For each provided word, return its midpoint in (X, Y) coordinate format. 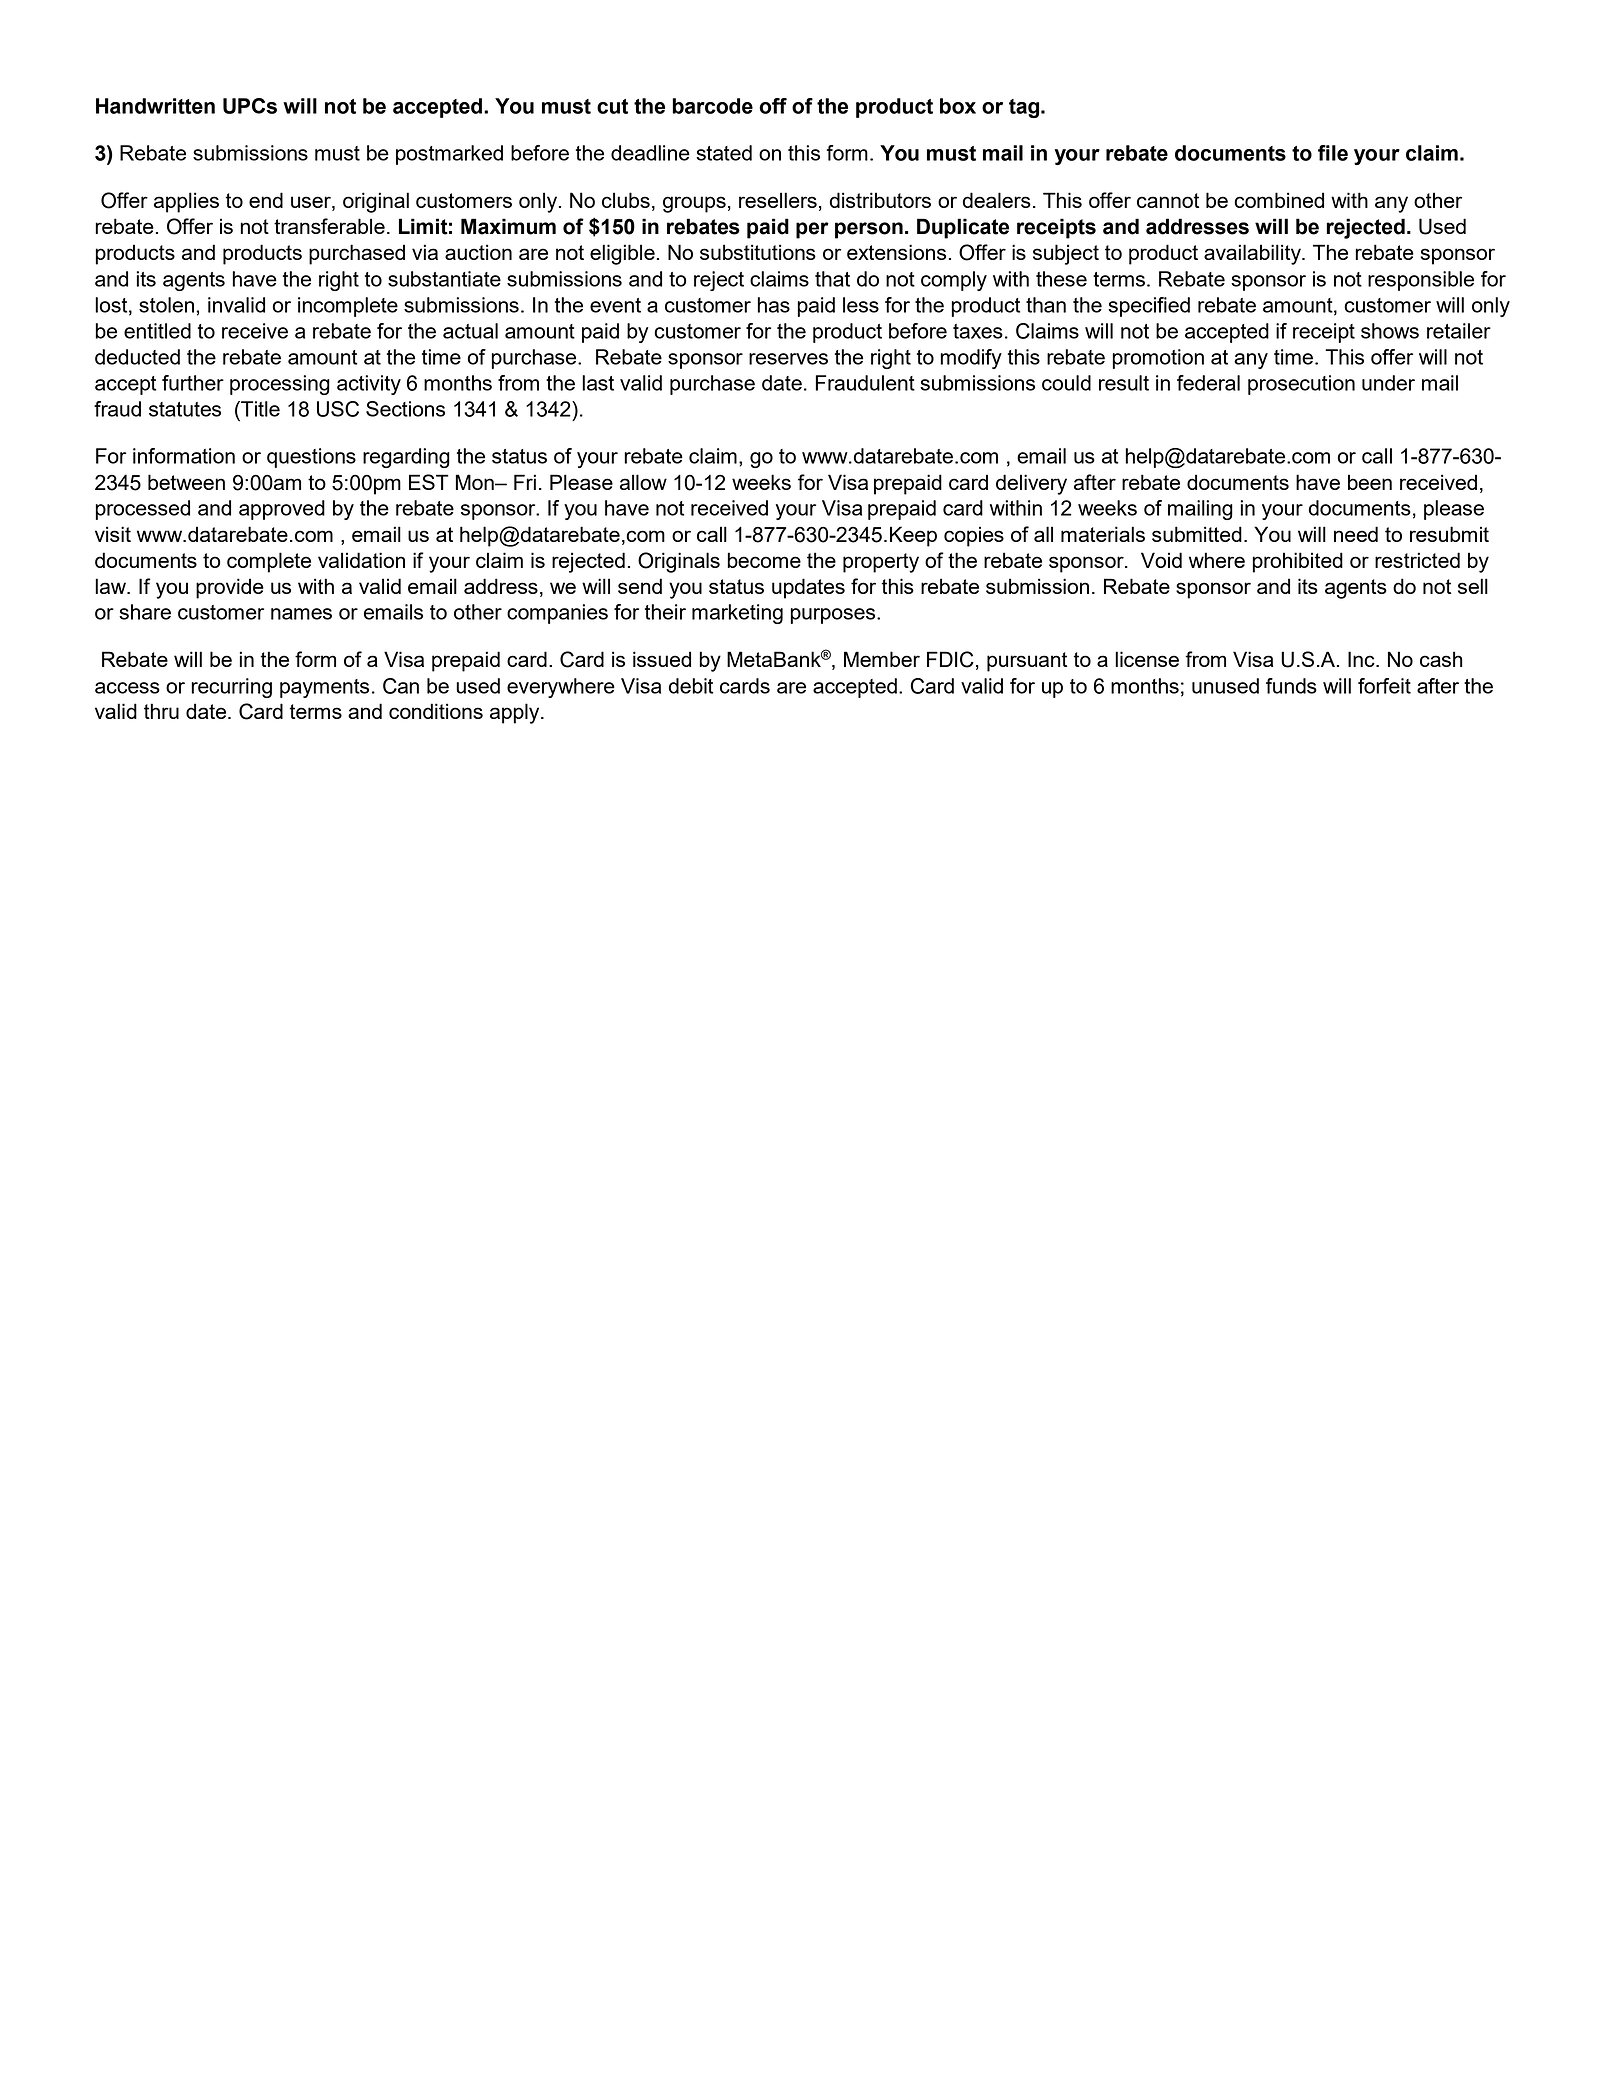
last (598, 383)
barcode (712, 106)
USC (338, 409)
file (1333, 153)
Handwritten (155, 106)
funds (1291, 686)
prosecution (1301, 385)
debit (691, 686)
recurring (231, 688)
